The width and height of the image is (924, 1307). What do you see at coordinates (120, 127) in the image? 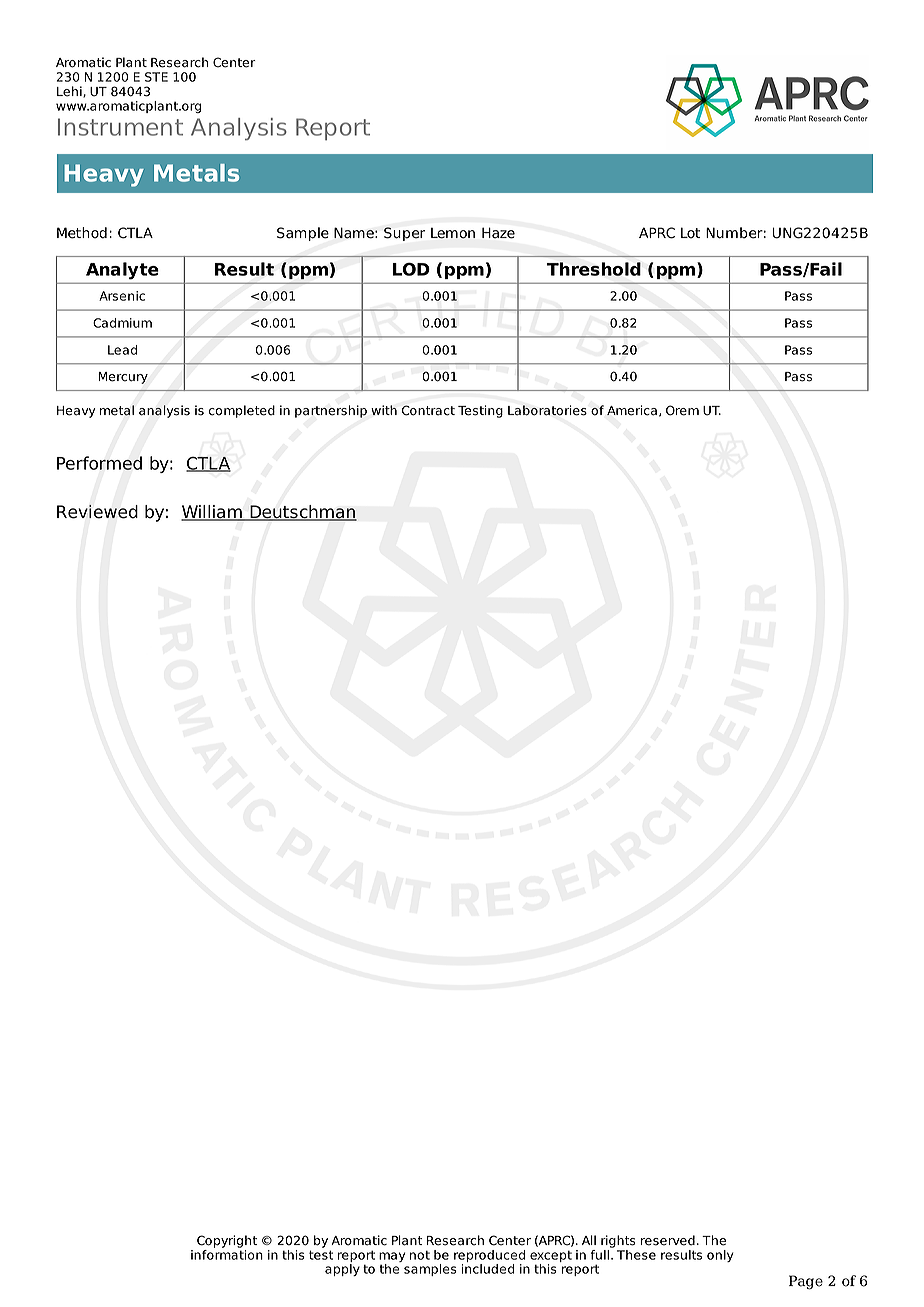
I see `Instrument` at bounding box center [120, 127].
